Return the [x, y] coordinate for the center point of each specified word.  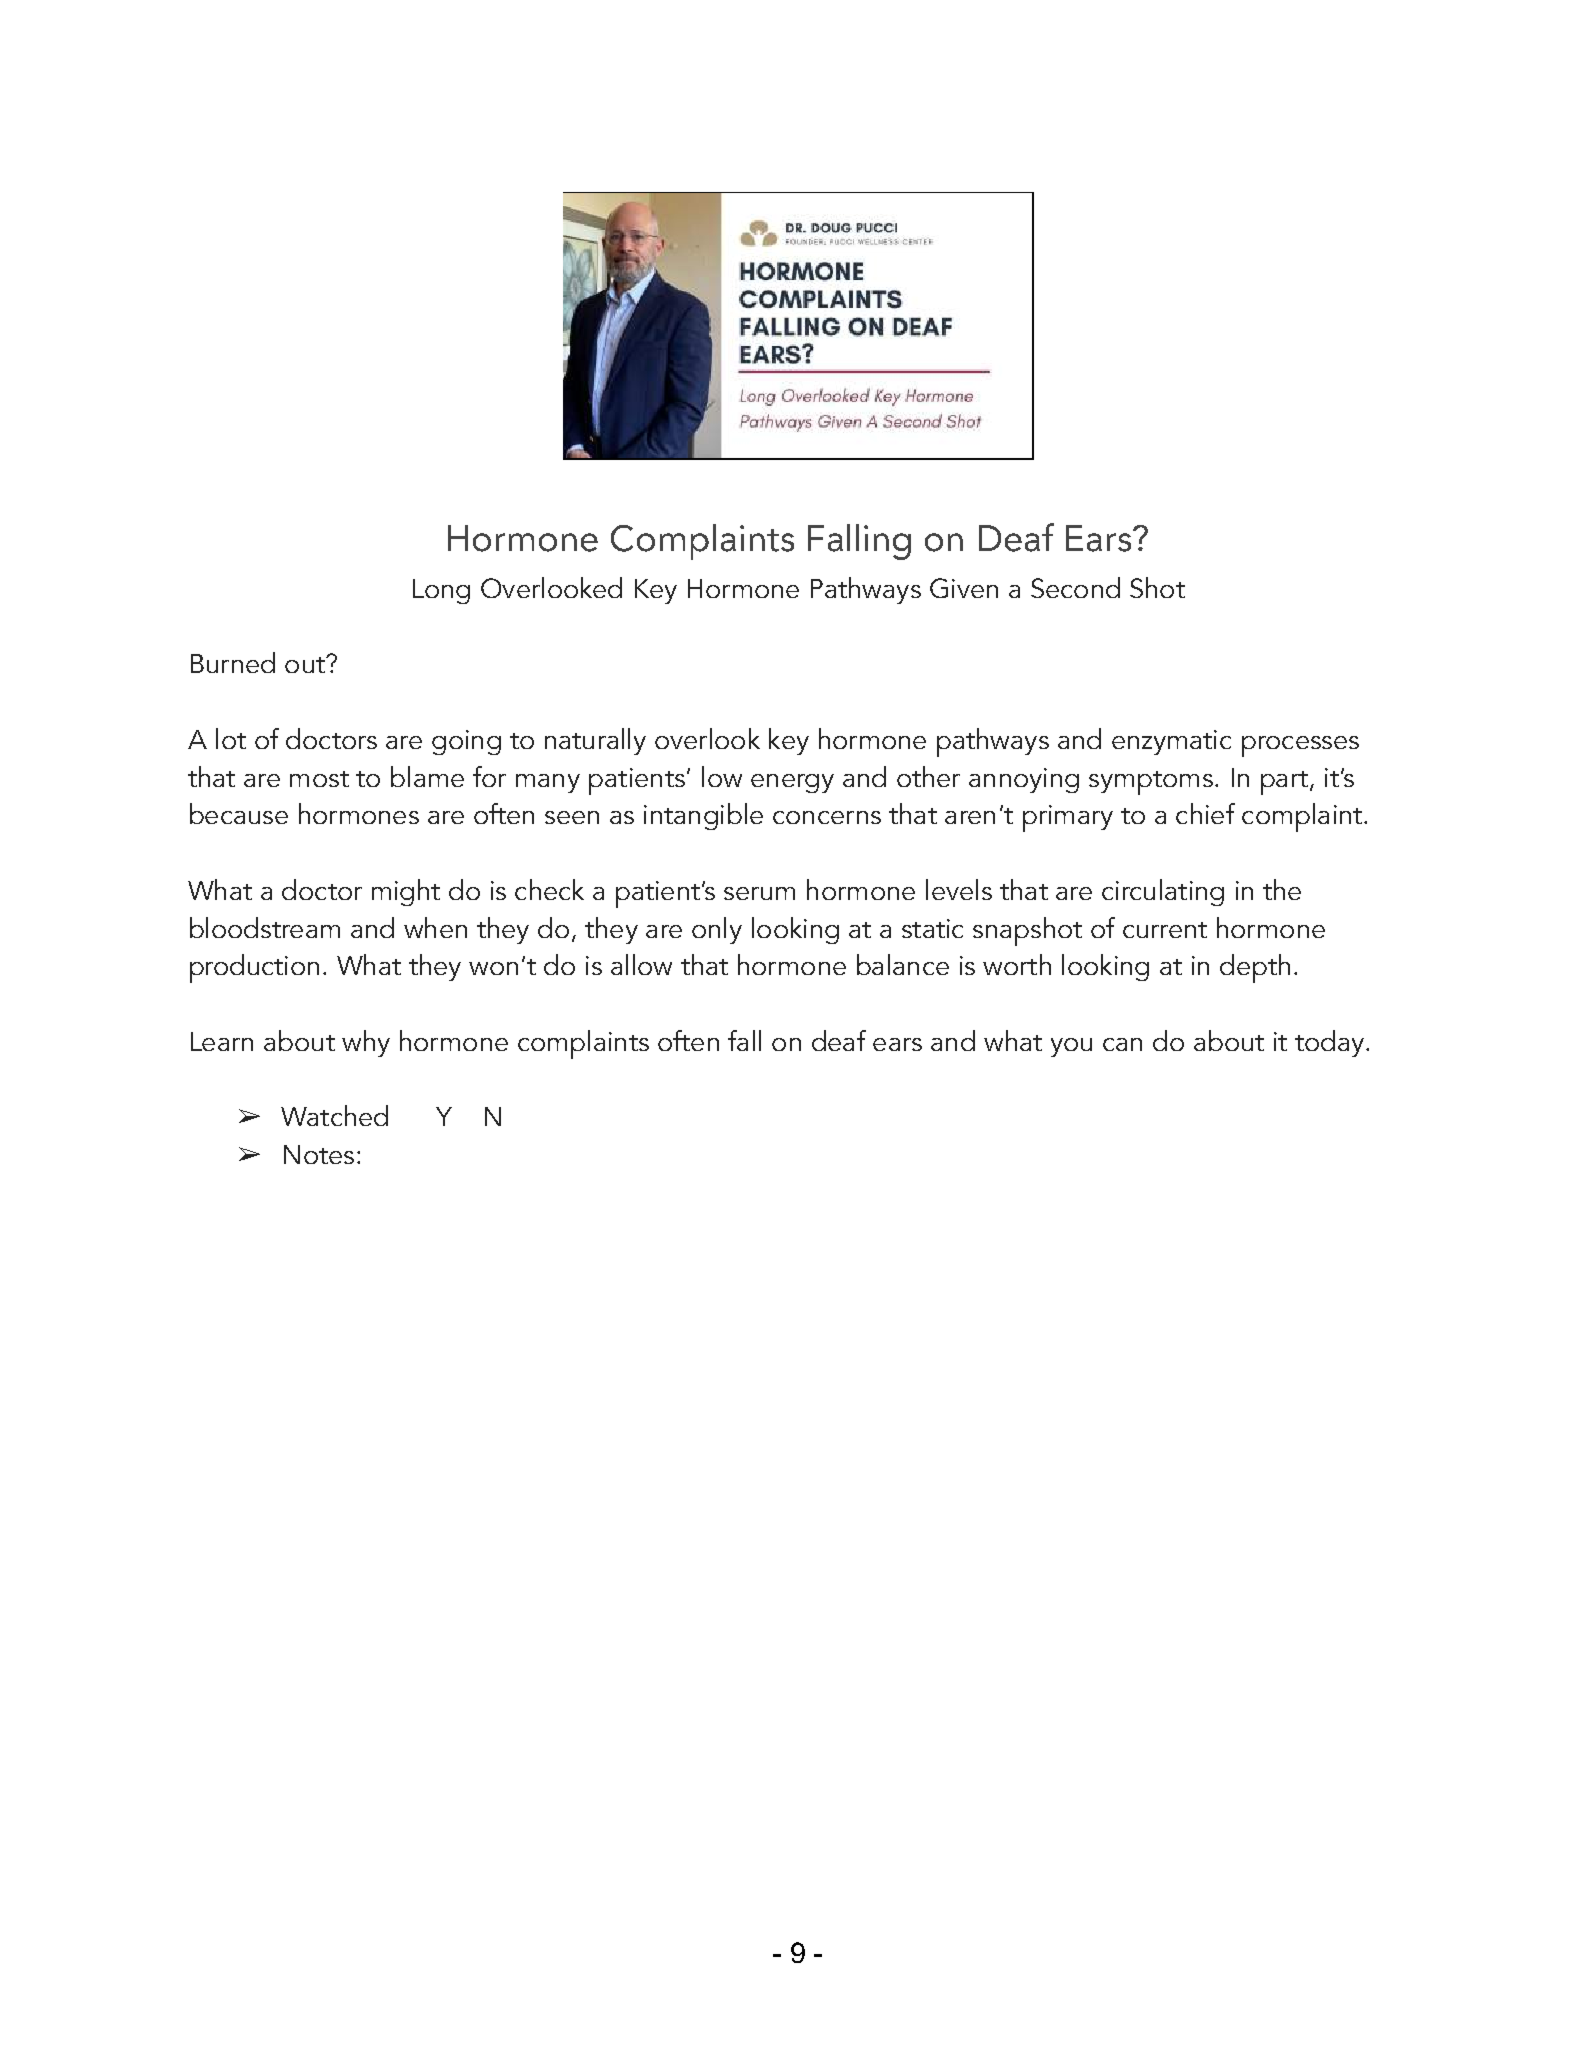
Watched [334, 1115]
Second [1075, 587]
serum [759, 893]
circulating [1163, 892]
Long [441, 591]
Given [964, 588]
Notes [319, 1154]
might [406, 892]
